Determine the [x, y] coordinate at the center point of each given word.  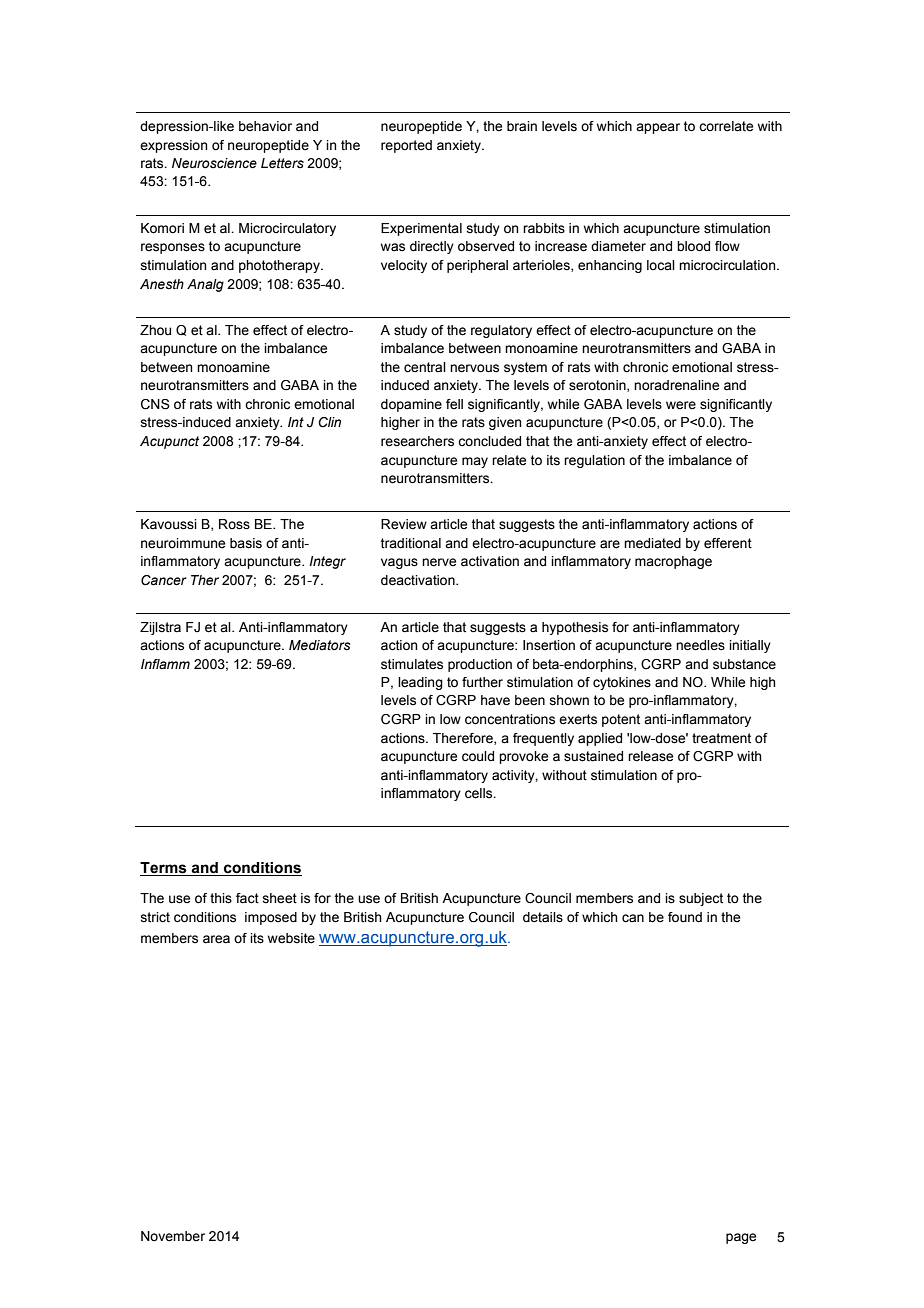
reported [406, 146]
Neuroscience [214, 163]
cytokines [622, 683]
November [173, 1236]
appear [658, 128]
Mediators [320, 645]
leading [420, 683]
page [741, 1238]
